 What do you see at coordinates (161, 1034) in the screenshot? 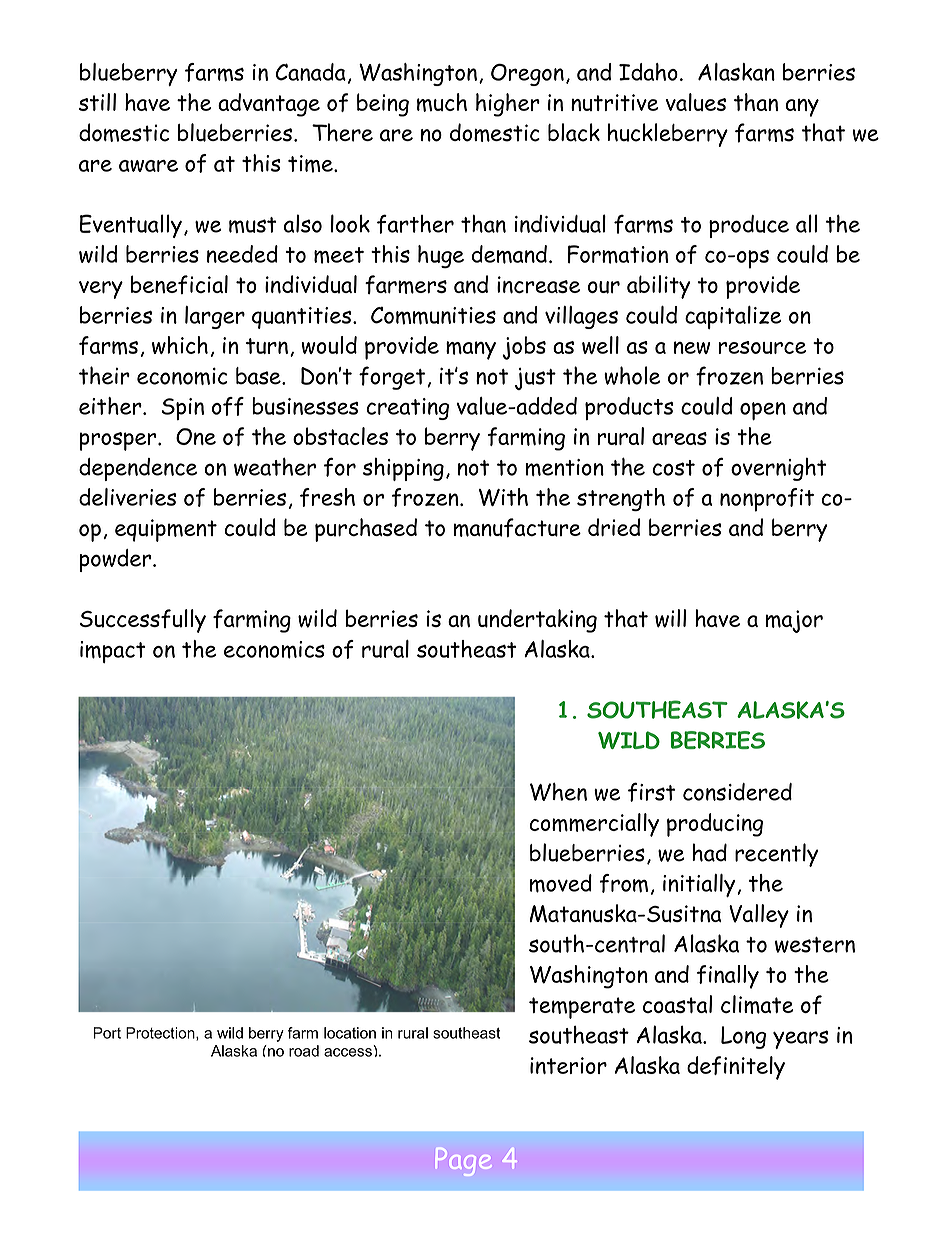
I see `Protection` at bounding box center [161, 1034].
